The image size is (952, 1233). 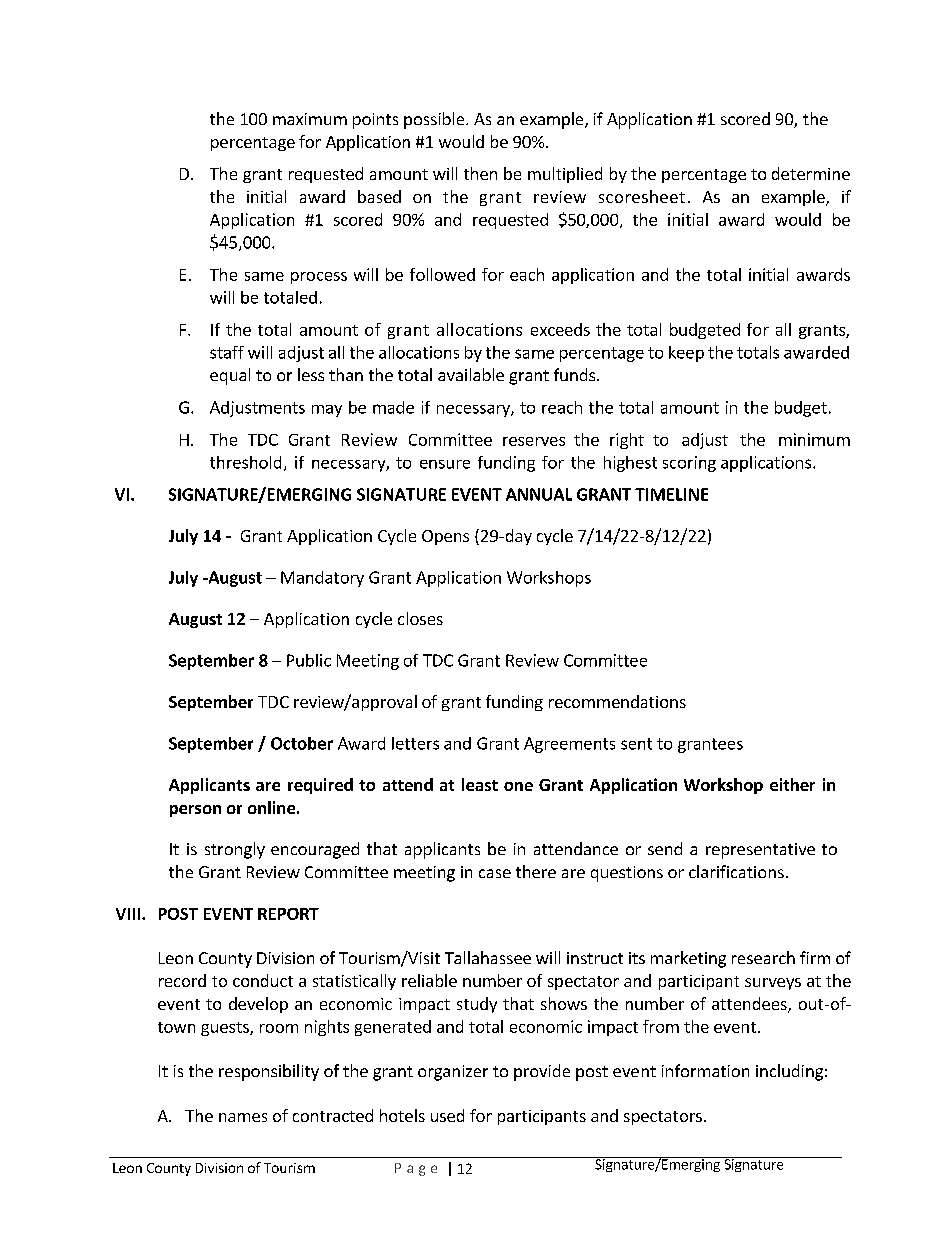 I want to click on maximum, so click(x=310, y=119).
